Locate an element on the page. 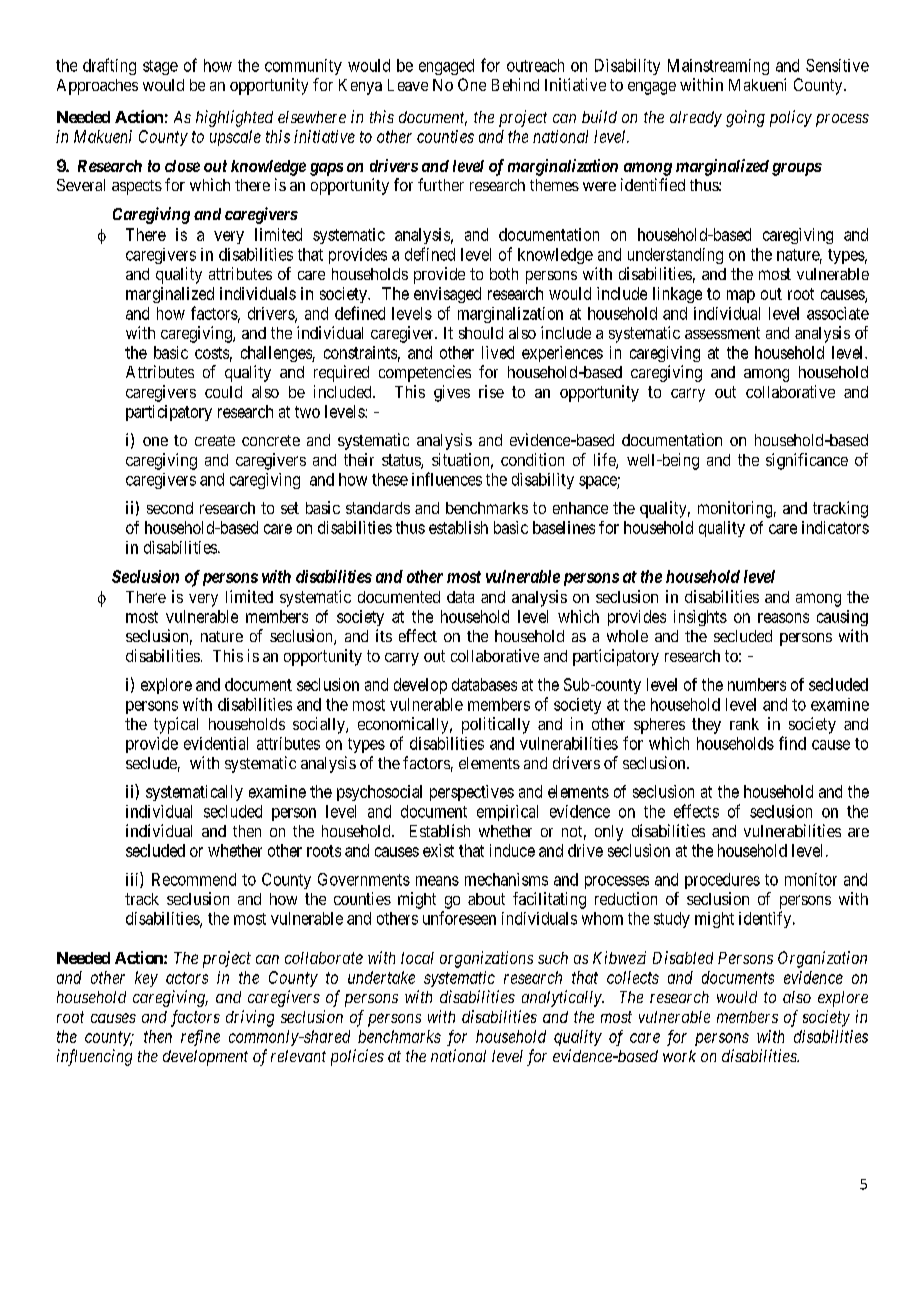 This document has height=1308, width=924. Leave is located at coordinates (408, 85).
